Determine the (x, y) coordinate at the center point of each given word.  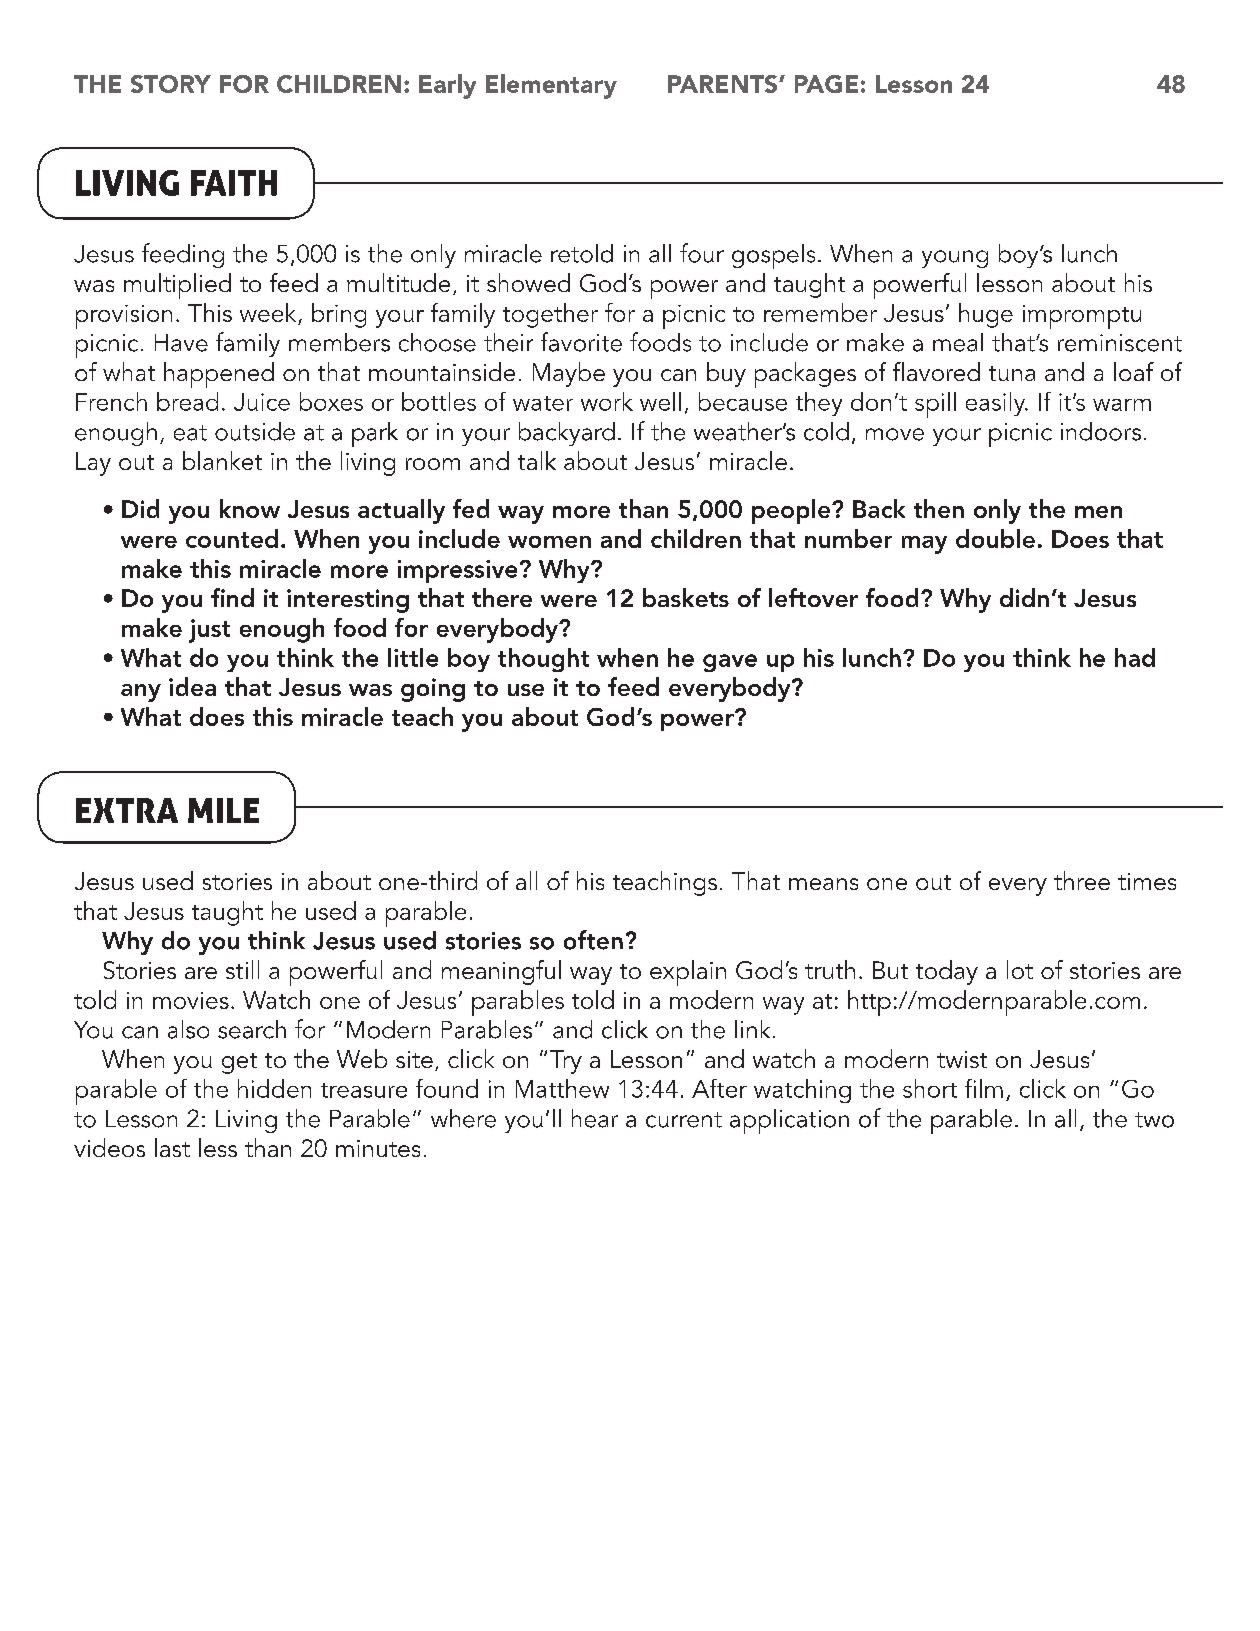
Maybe (569, 374)
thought (543, 660)
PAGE (826, 84)
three (1082, 880)
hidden (274, 1088)
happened (219, 375)
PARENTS (724, 84)
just (209, 631)
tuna (1012, 373)
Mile (223, 810)
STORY (171, 84)
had (1135, 657)
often (593, 940)
